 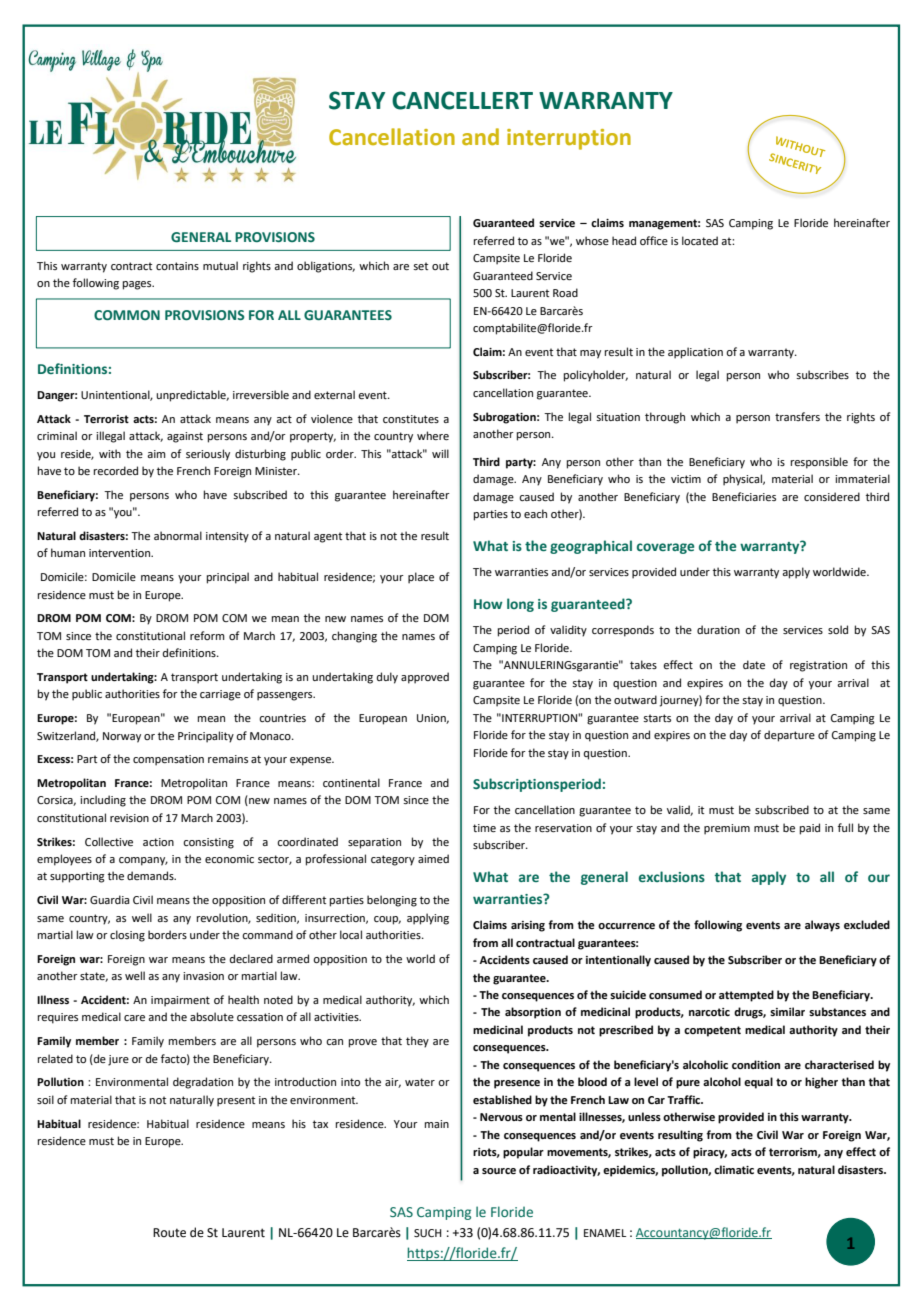 I want to click on SUCH, so click(x=428, y=1233).
